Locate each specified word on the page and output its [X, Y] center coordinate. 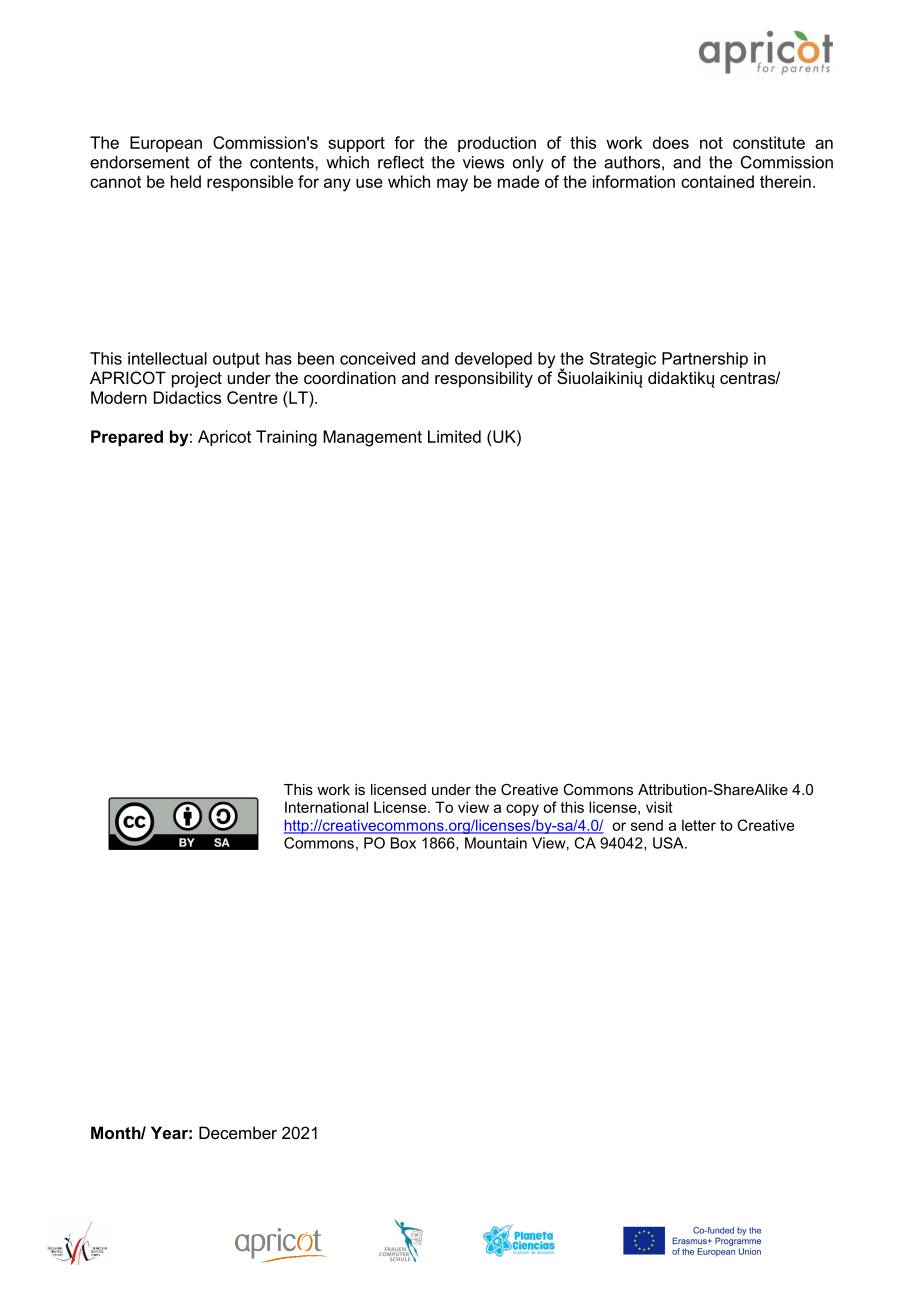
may [452, 185]
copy [522, 810]
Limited [454, 436]
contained [717, 181]
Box [403, 843]
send [647, 825]
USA [669, 843]
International [326, 807]
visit [659, 807]
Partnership [705, 360]
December [238, 1132]
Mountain [496, 843]
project [197, 379]
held [186, 181]
